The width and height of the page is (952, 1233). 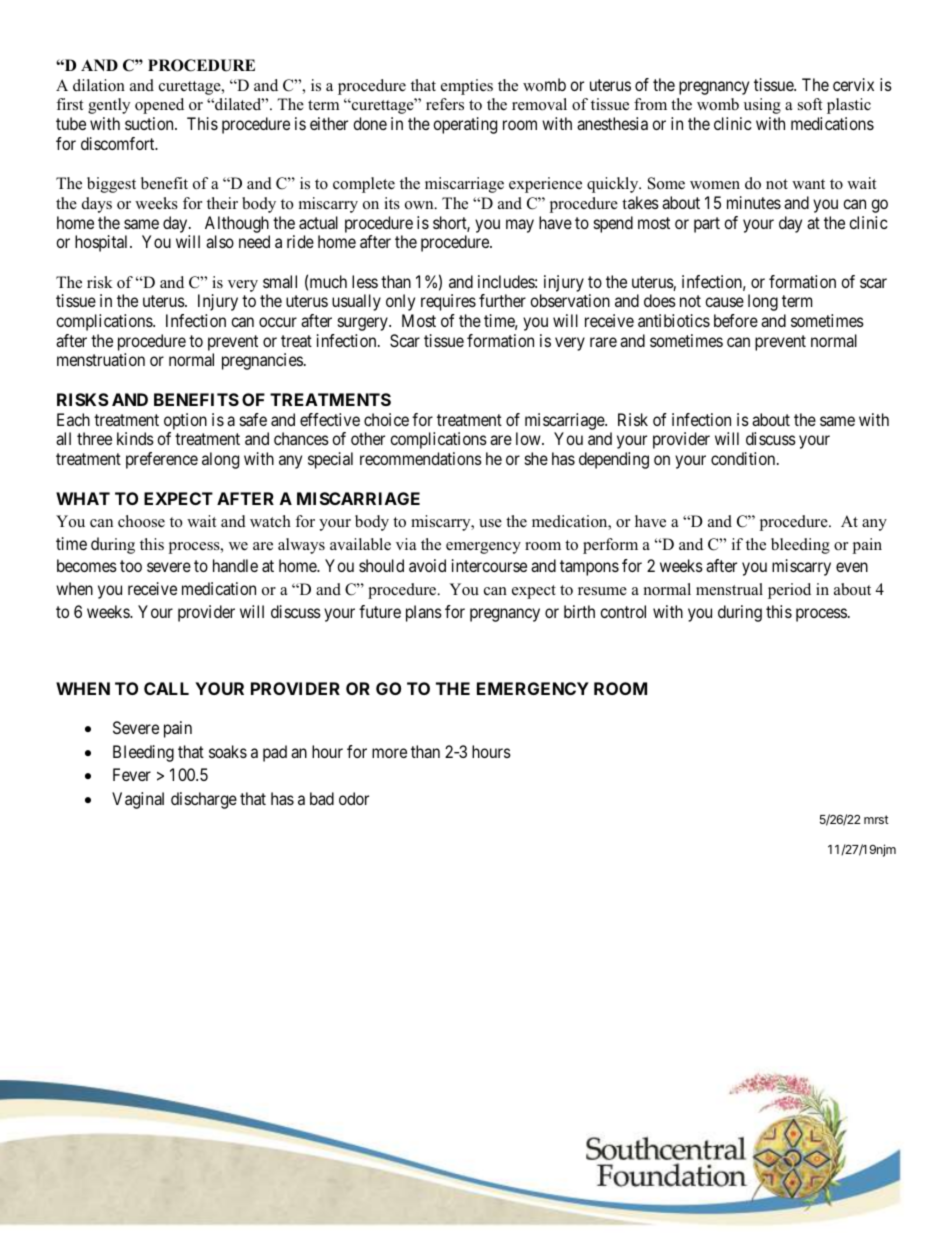 What do you see at coordinates (101, 359) in the page?
I see `menstruation` at bounding box center [101, 359].
